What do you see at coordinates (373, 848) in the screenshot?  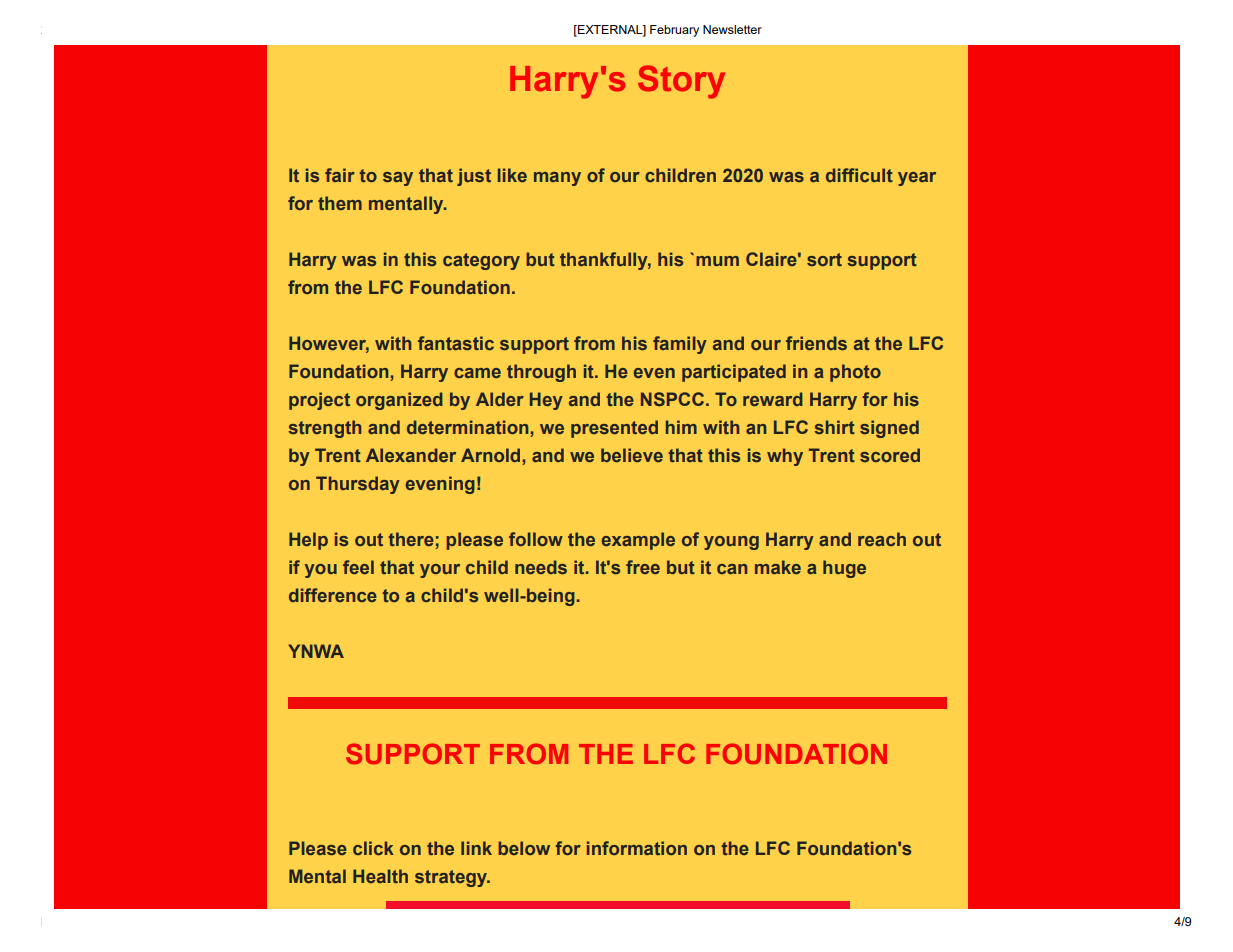 I see `click` at bounding box center [373, 848].
